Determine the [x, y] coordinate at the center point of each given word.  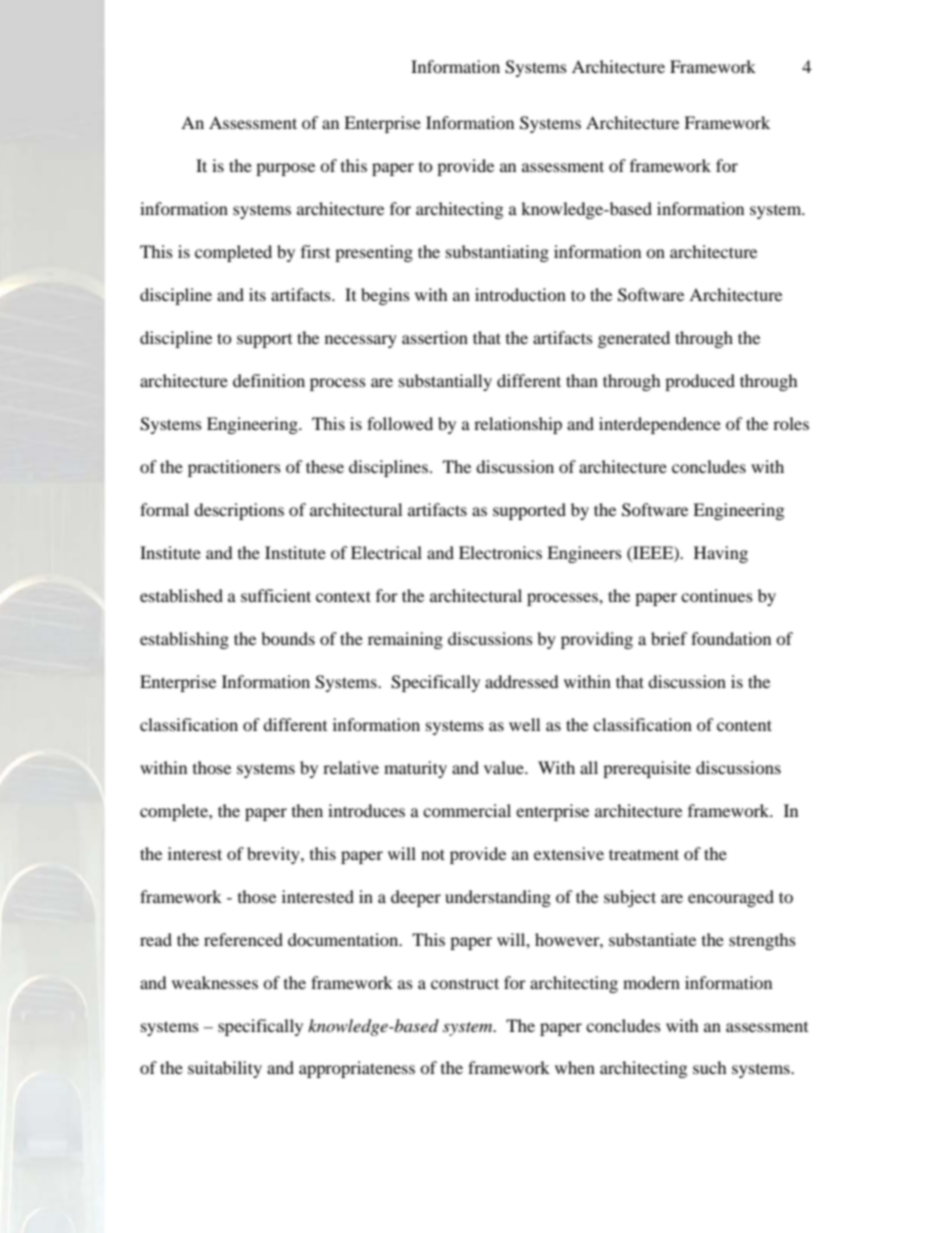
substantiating [497, 253]
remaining [405, 640]
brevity [274, 855]
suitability [225, 1069]
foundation [731, 638]
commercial [467, 810]
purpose [285, 169]
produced [700, 382]
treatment [644, 854]
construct [465, 983]
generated [634, 339]
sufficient [276, 595]
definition [269, 380]
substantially [445, 382]
